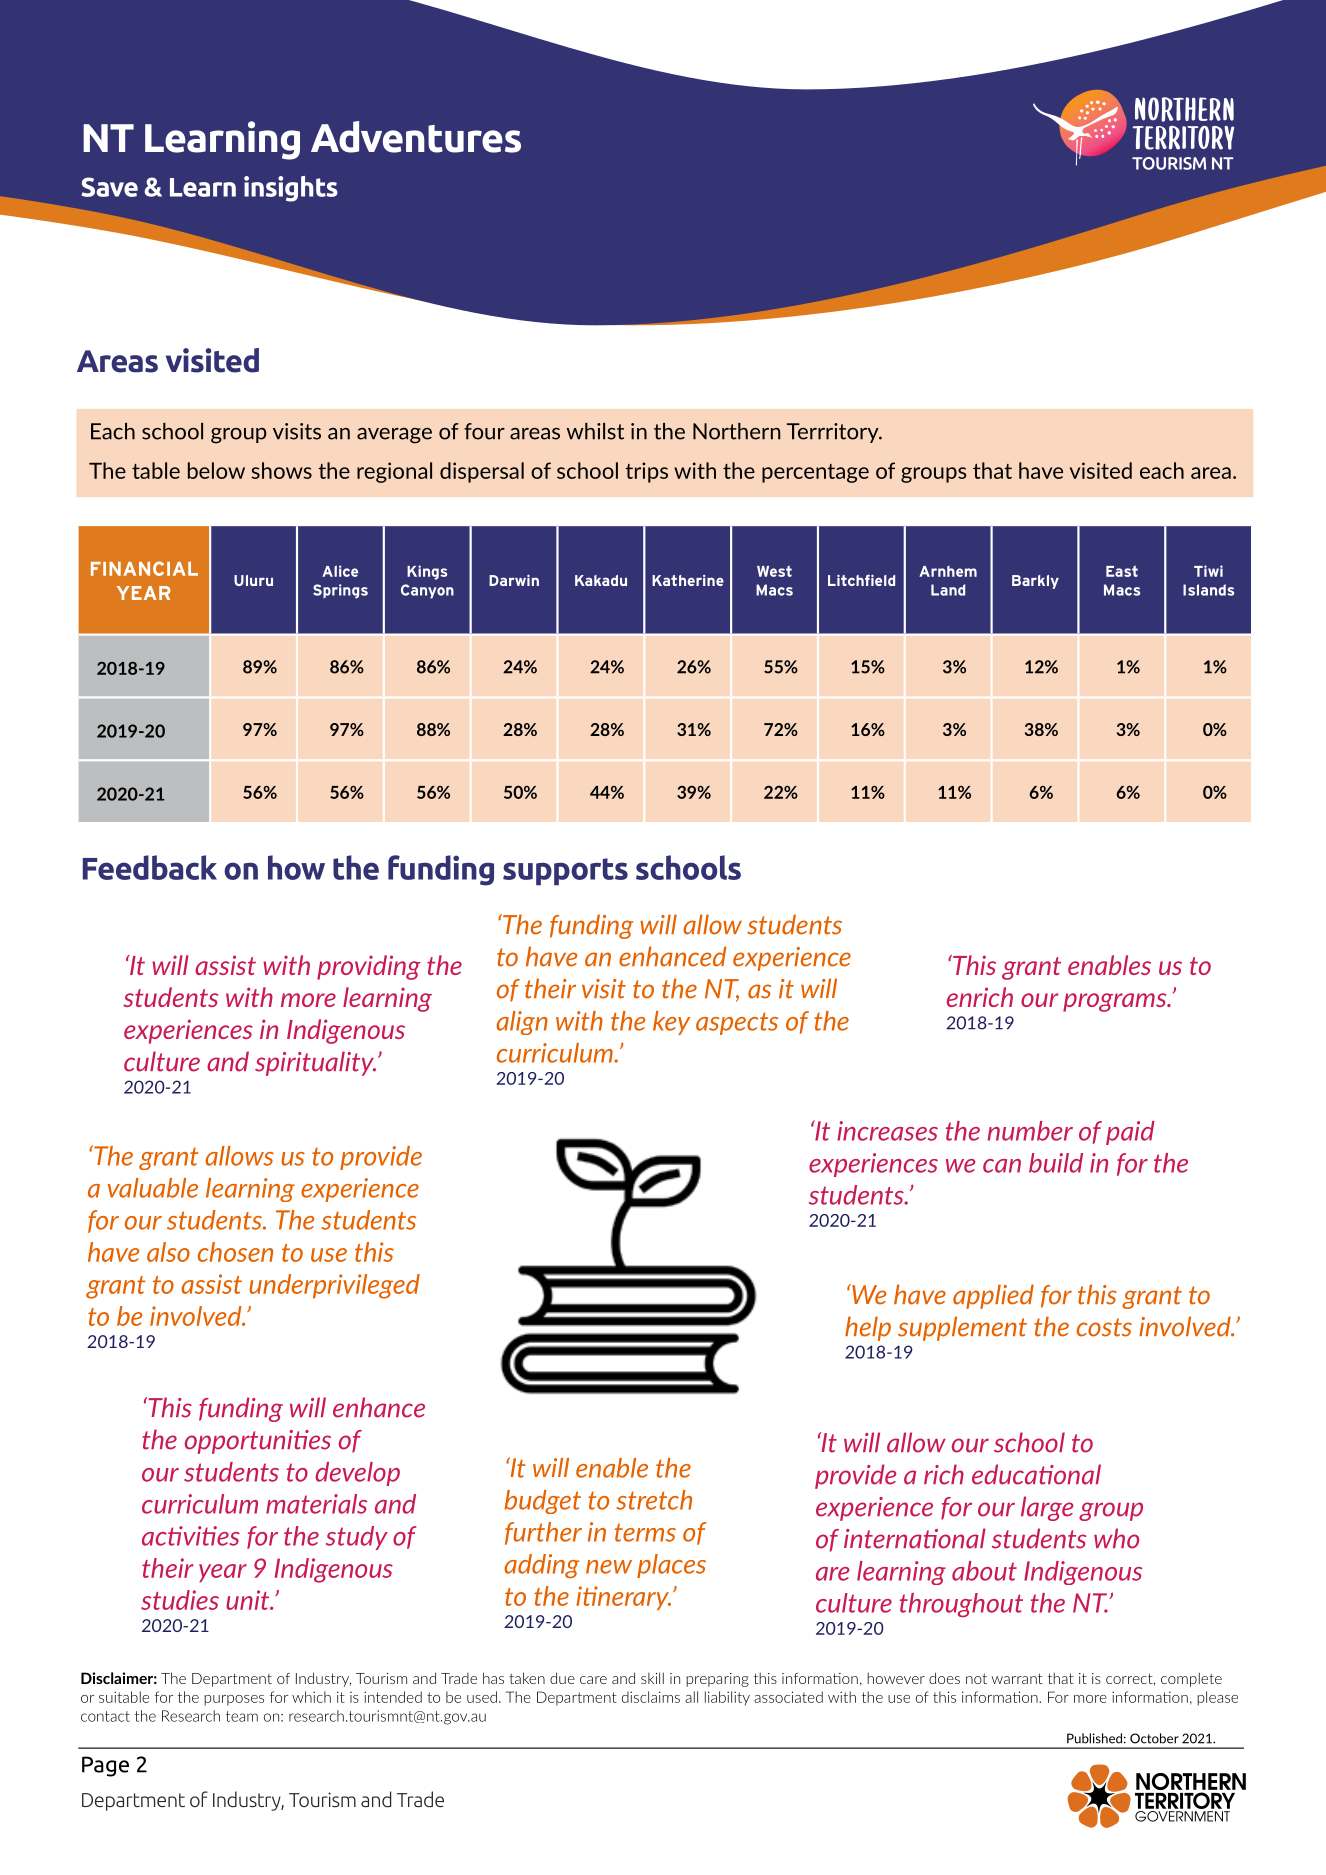 This screenshot has width=1326, height=1875. I want to click on percentage, so click(815, 473).
